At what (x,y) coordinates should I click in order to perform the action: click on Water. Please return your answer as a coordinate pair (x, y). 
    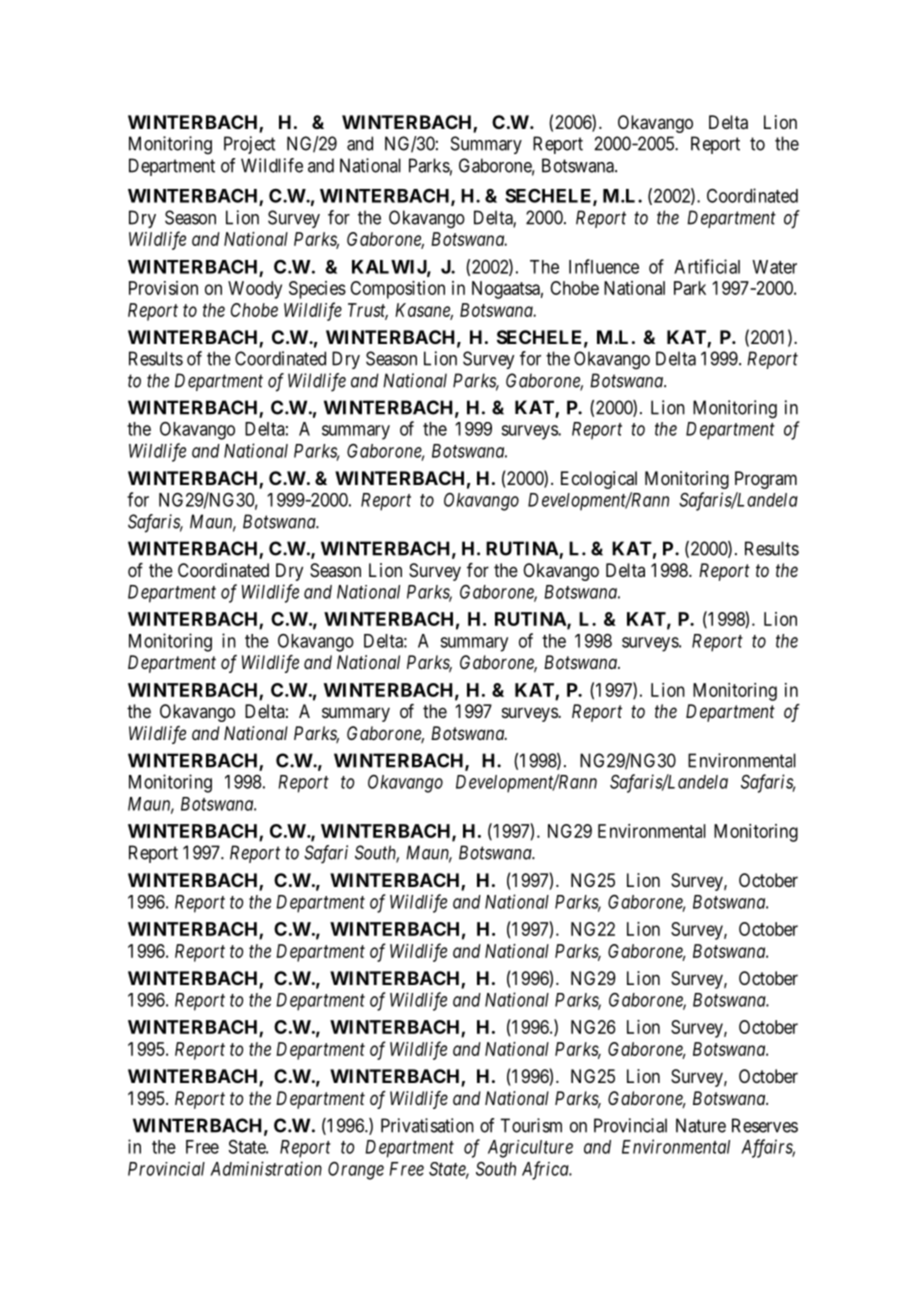
    Looking at the image, I should click on (774, 267).
